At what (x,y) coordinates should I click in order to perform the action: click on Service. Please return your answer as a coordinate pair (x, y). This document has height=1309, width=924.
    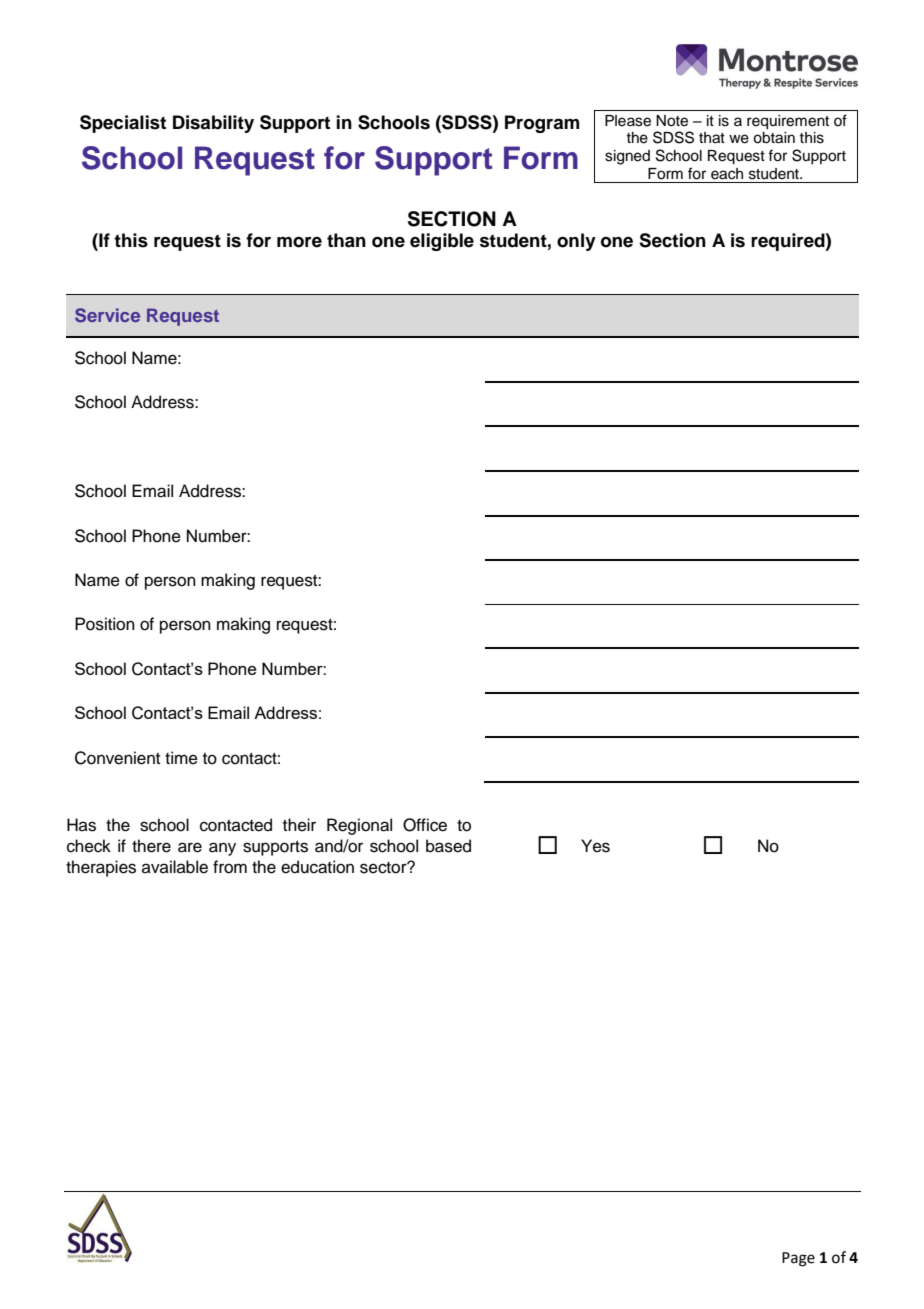
    Looking at the image, I should click on (107, 315).
